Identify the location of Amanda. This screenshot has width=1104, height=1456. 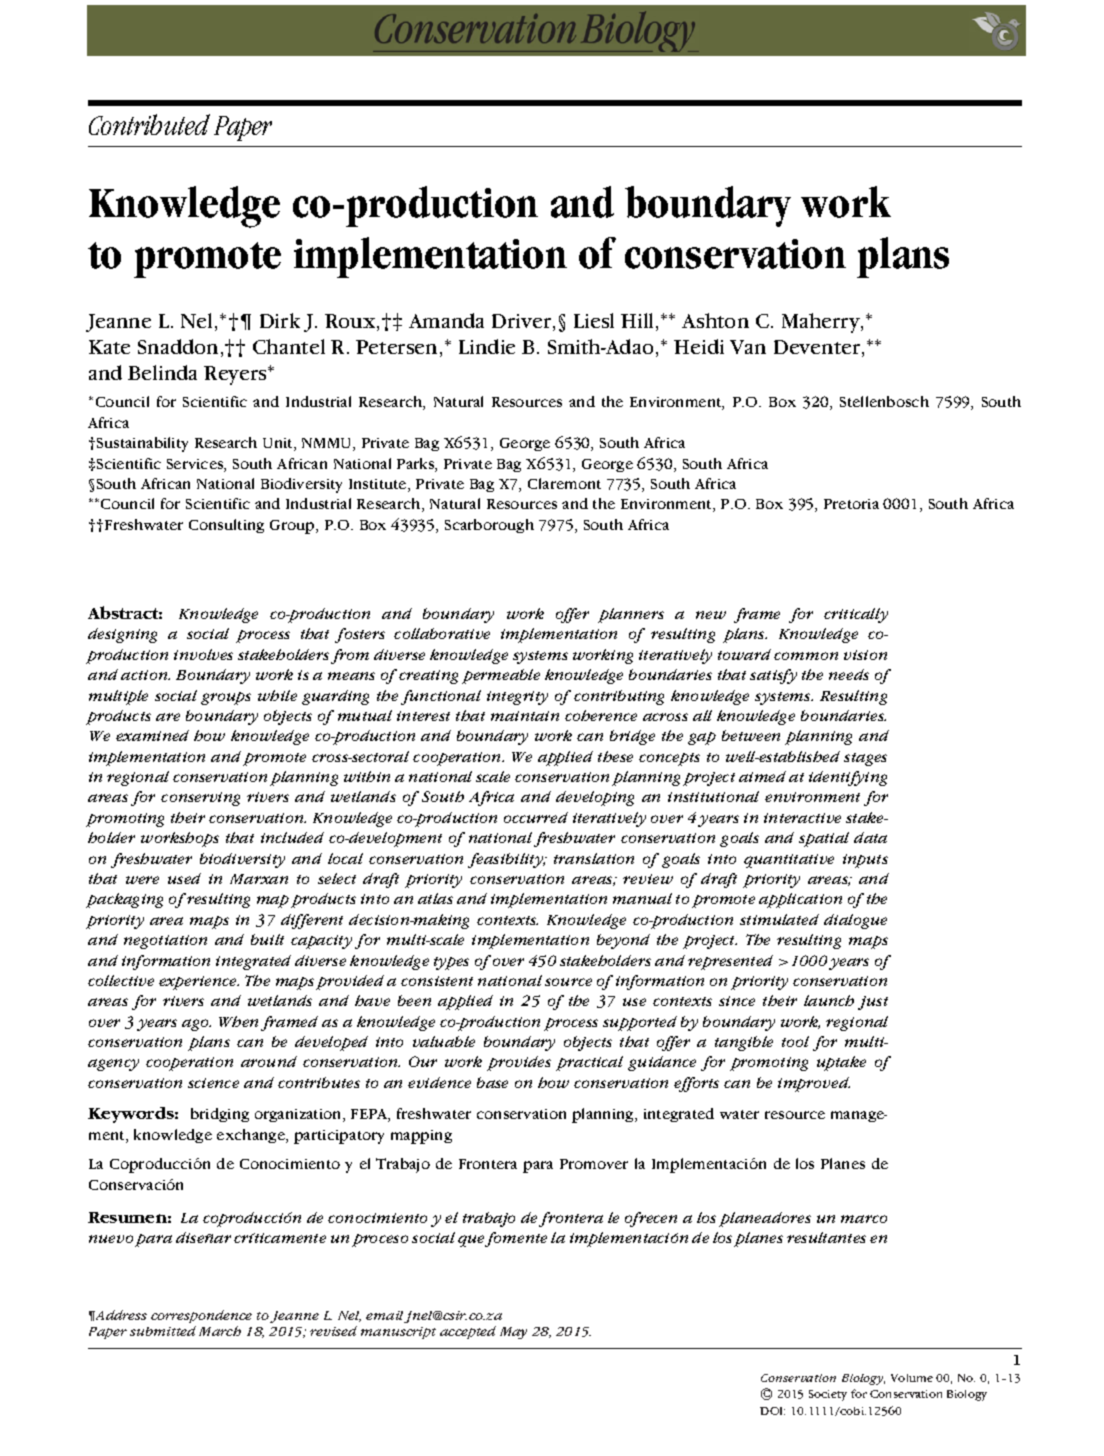
(446, 320).
